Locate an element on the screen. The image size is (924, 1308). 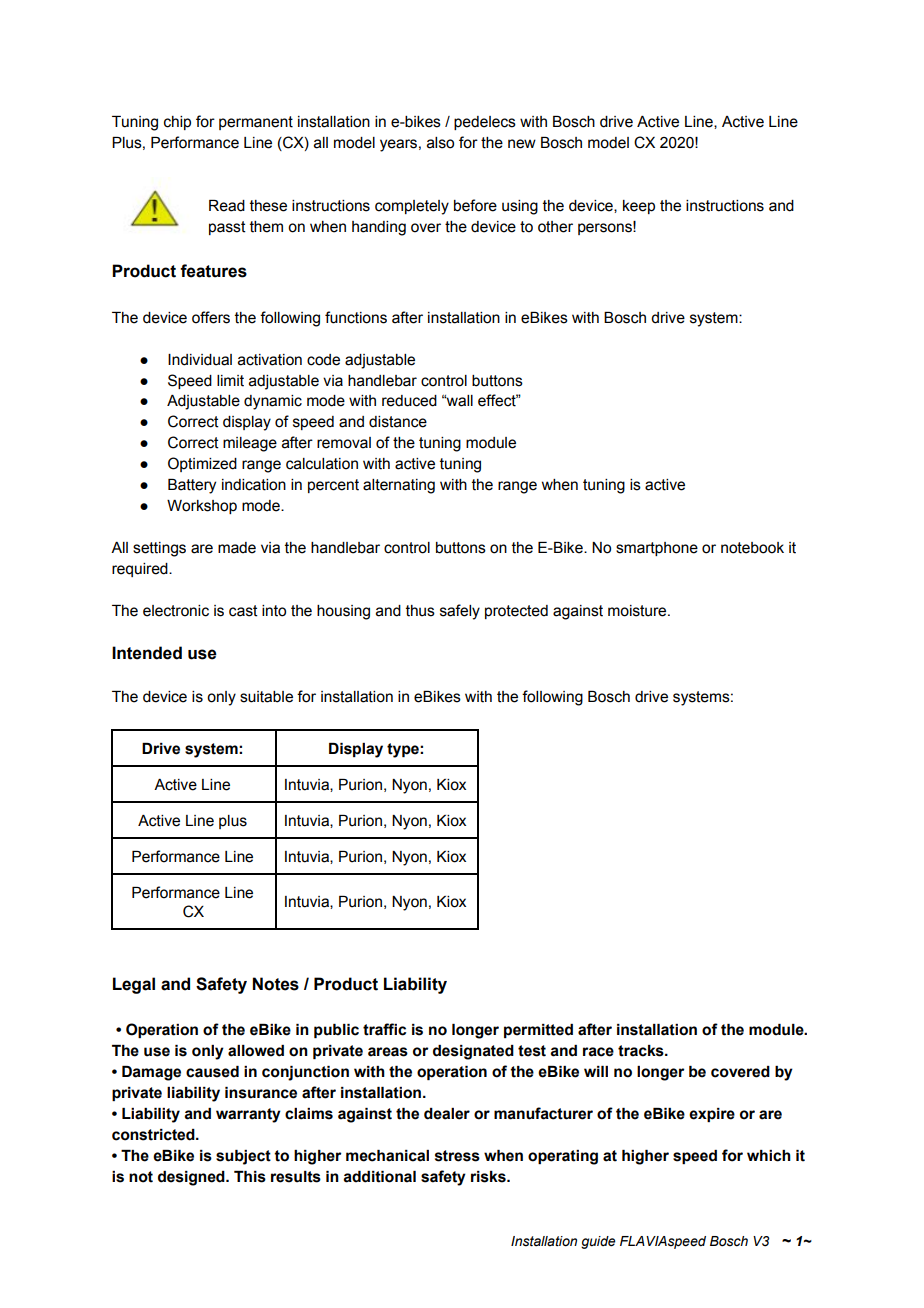
chip is located at coordinates (177, 123).
